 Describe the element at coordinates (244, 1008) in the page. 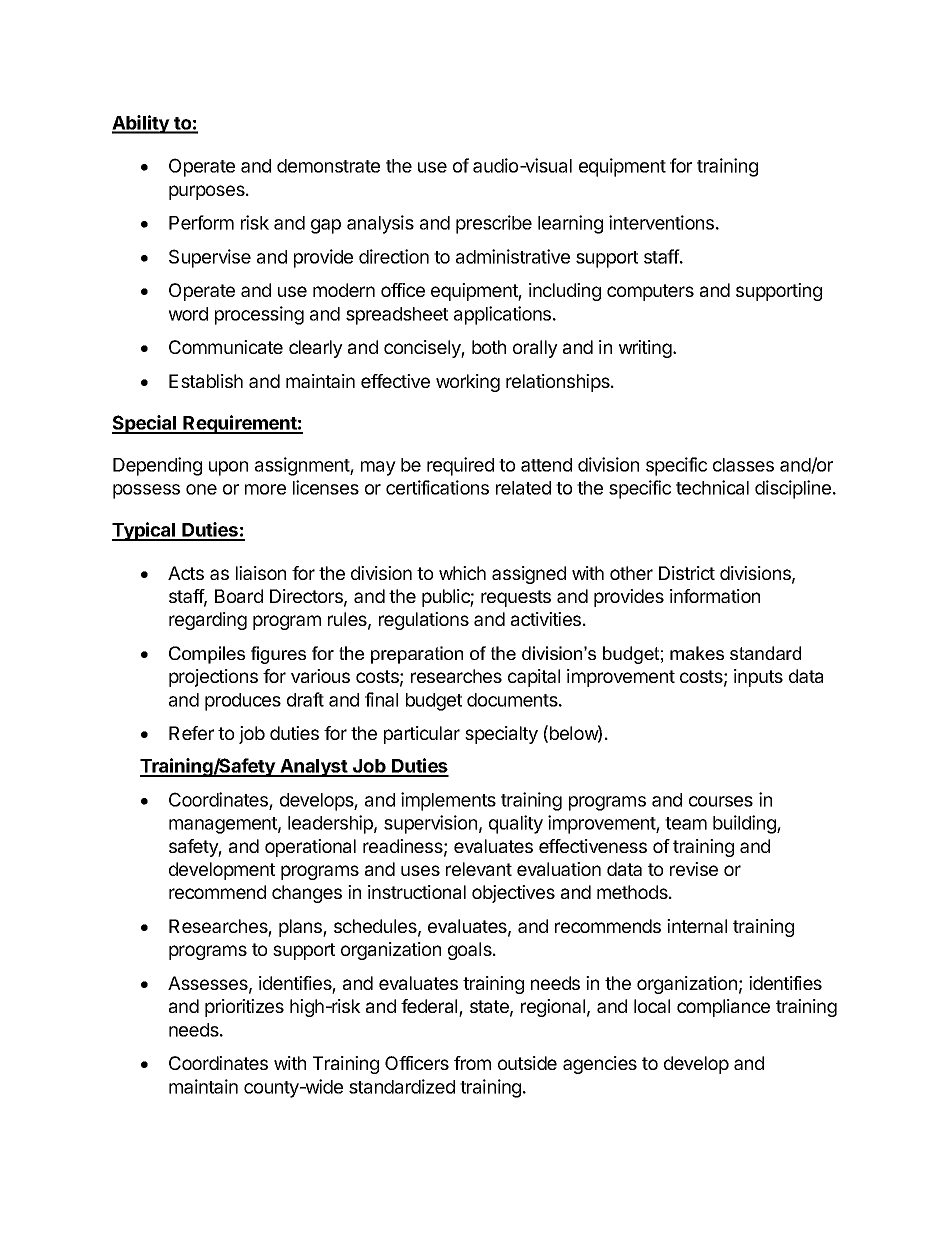

I see `prioritizes` at that location.
